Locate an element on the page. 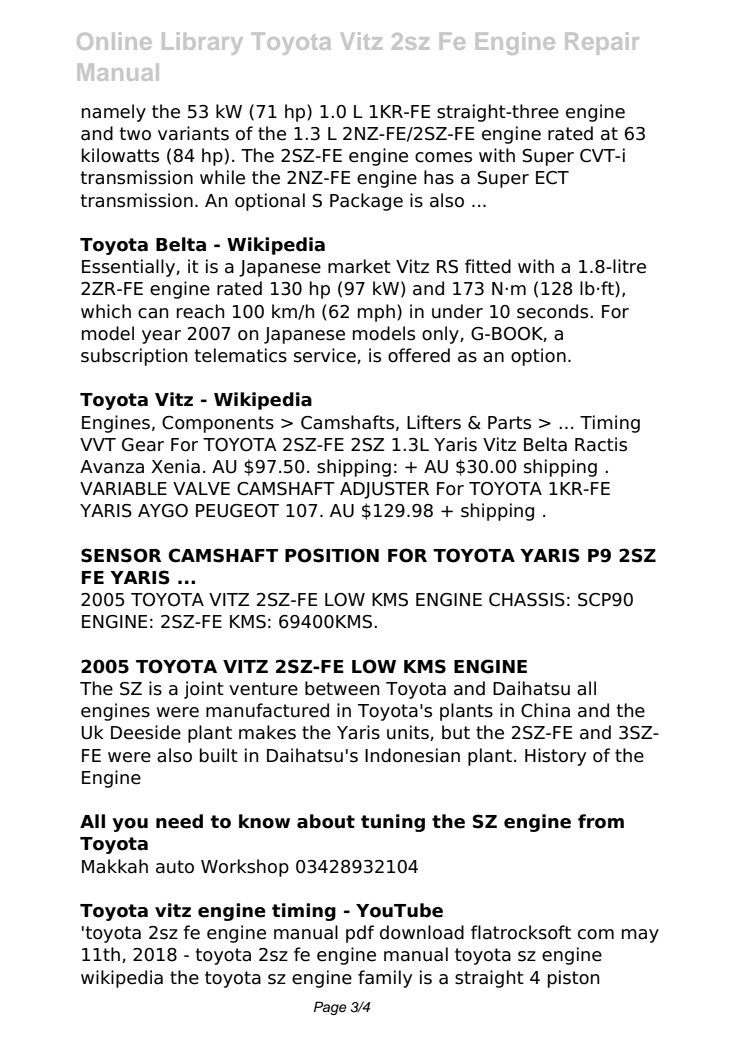  Library is located at coordinates (202, 43).
